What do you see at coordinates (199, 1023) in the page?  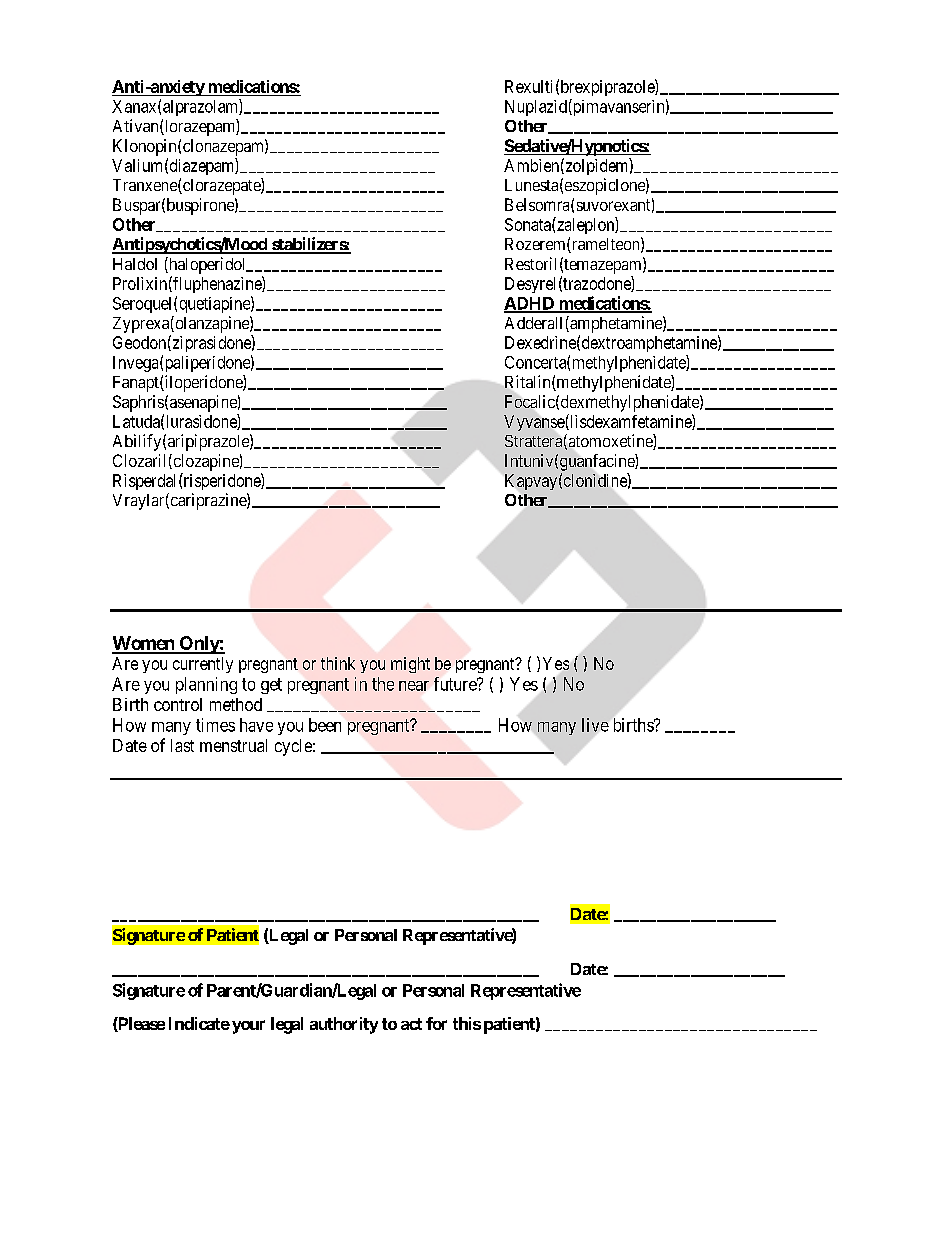 I see `Indicate` at bounding box center [199, 1023].
